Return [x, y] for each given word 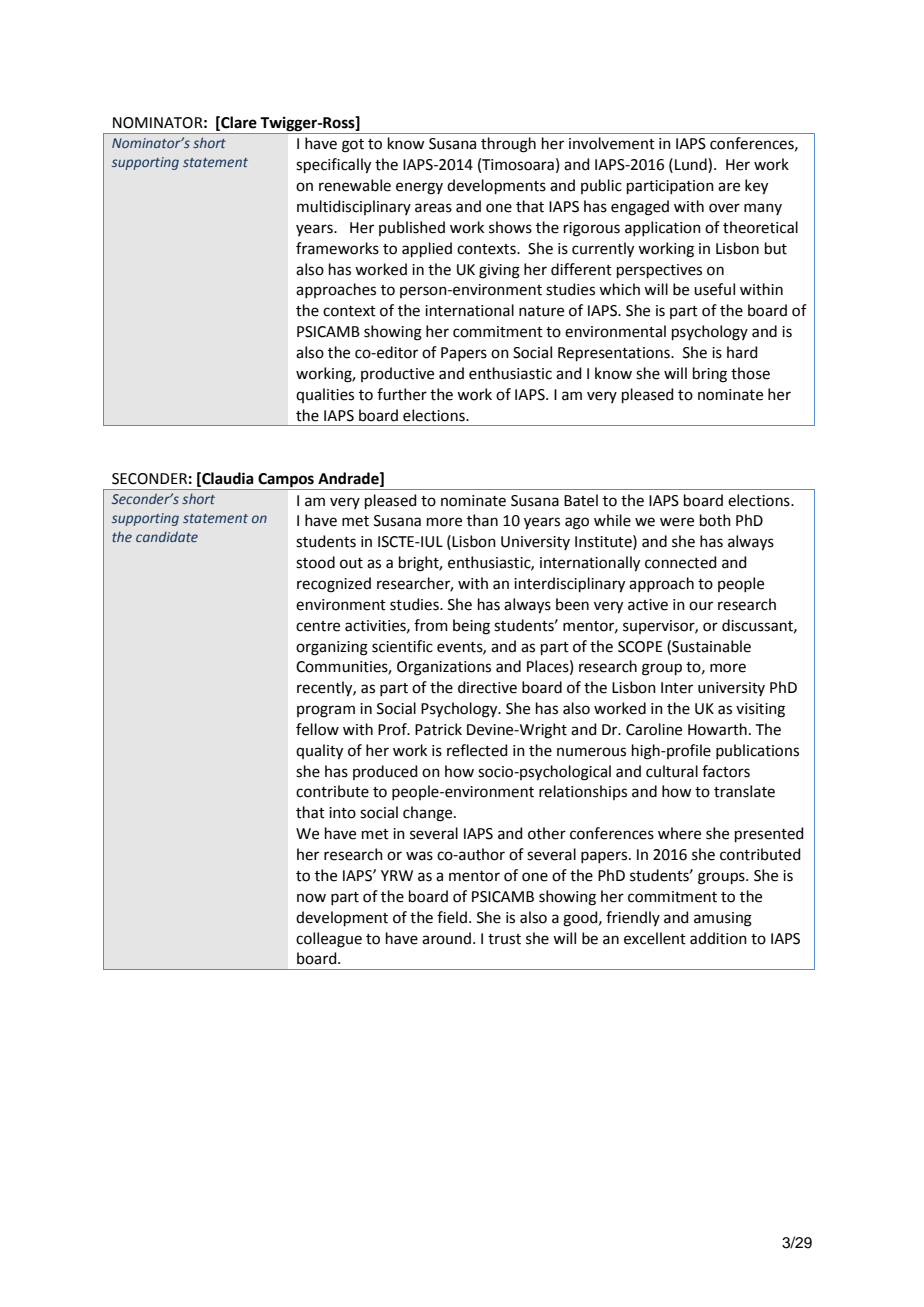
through [508, 145]
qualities [325, 395]
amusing [723, 919]
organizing [332, 648]
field [452, 917]
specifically [333, 166]
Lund [692, 165]
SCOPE [640, 647]
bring [710, 375]
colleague [329, 940]
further [402, 394]
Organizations [444, 668]
